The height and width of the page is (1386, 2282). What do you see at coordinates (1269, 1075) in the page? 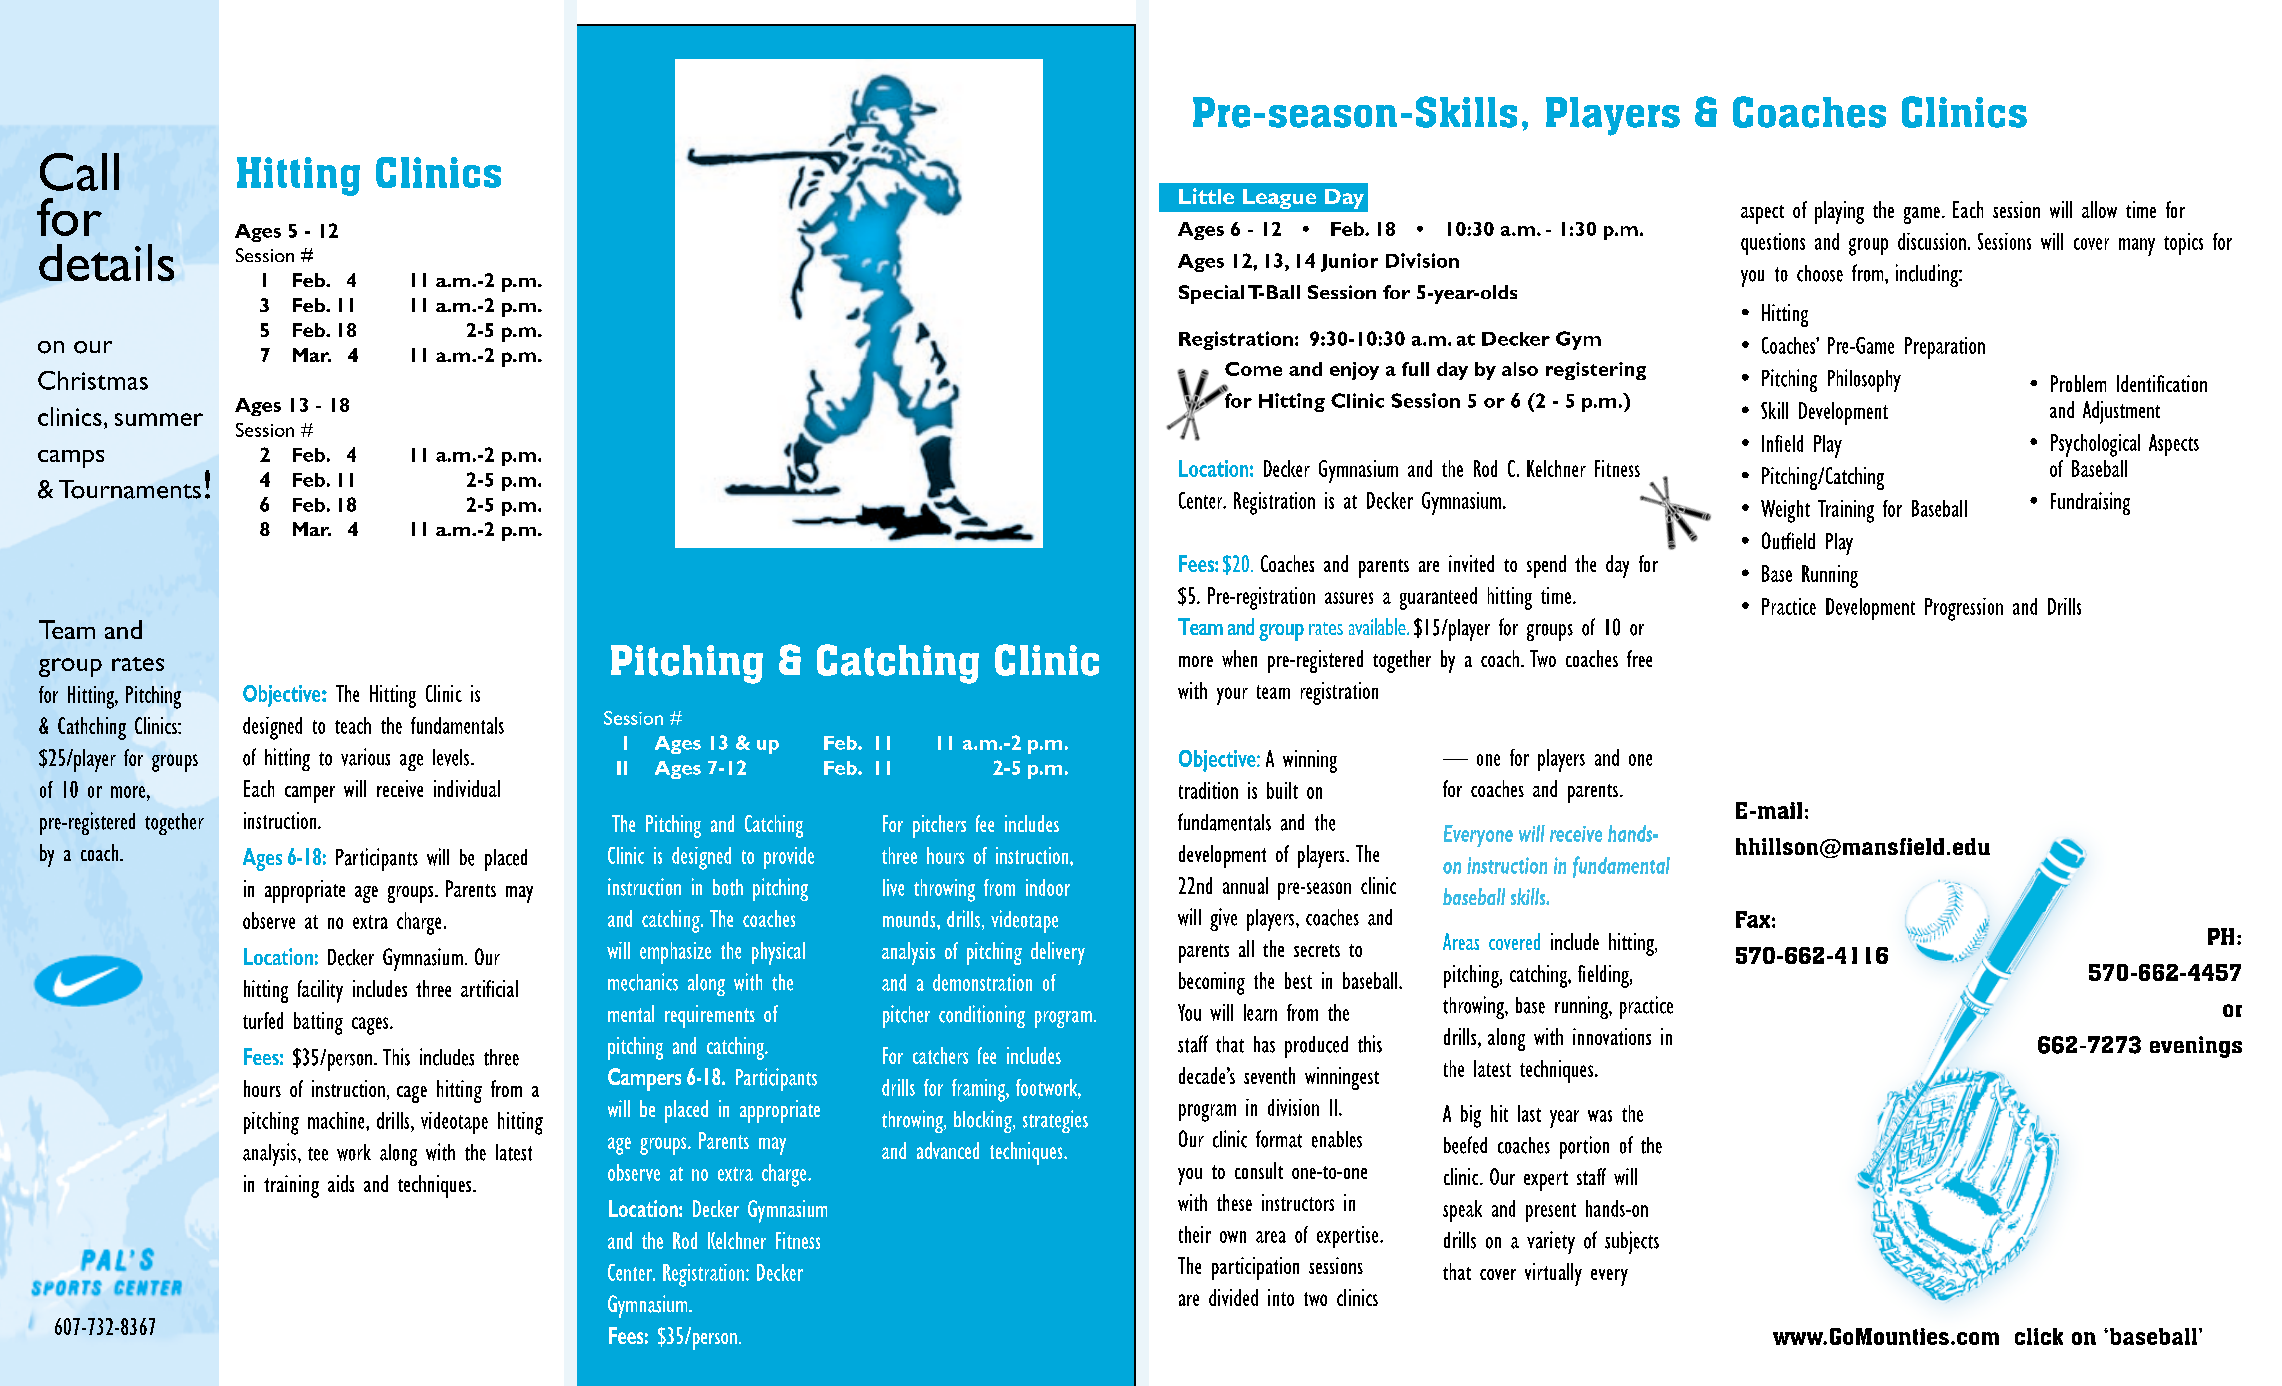
I see `seventh` at bounding box center [1269, 1075].
